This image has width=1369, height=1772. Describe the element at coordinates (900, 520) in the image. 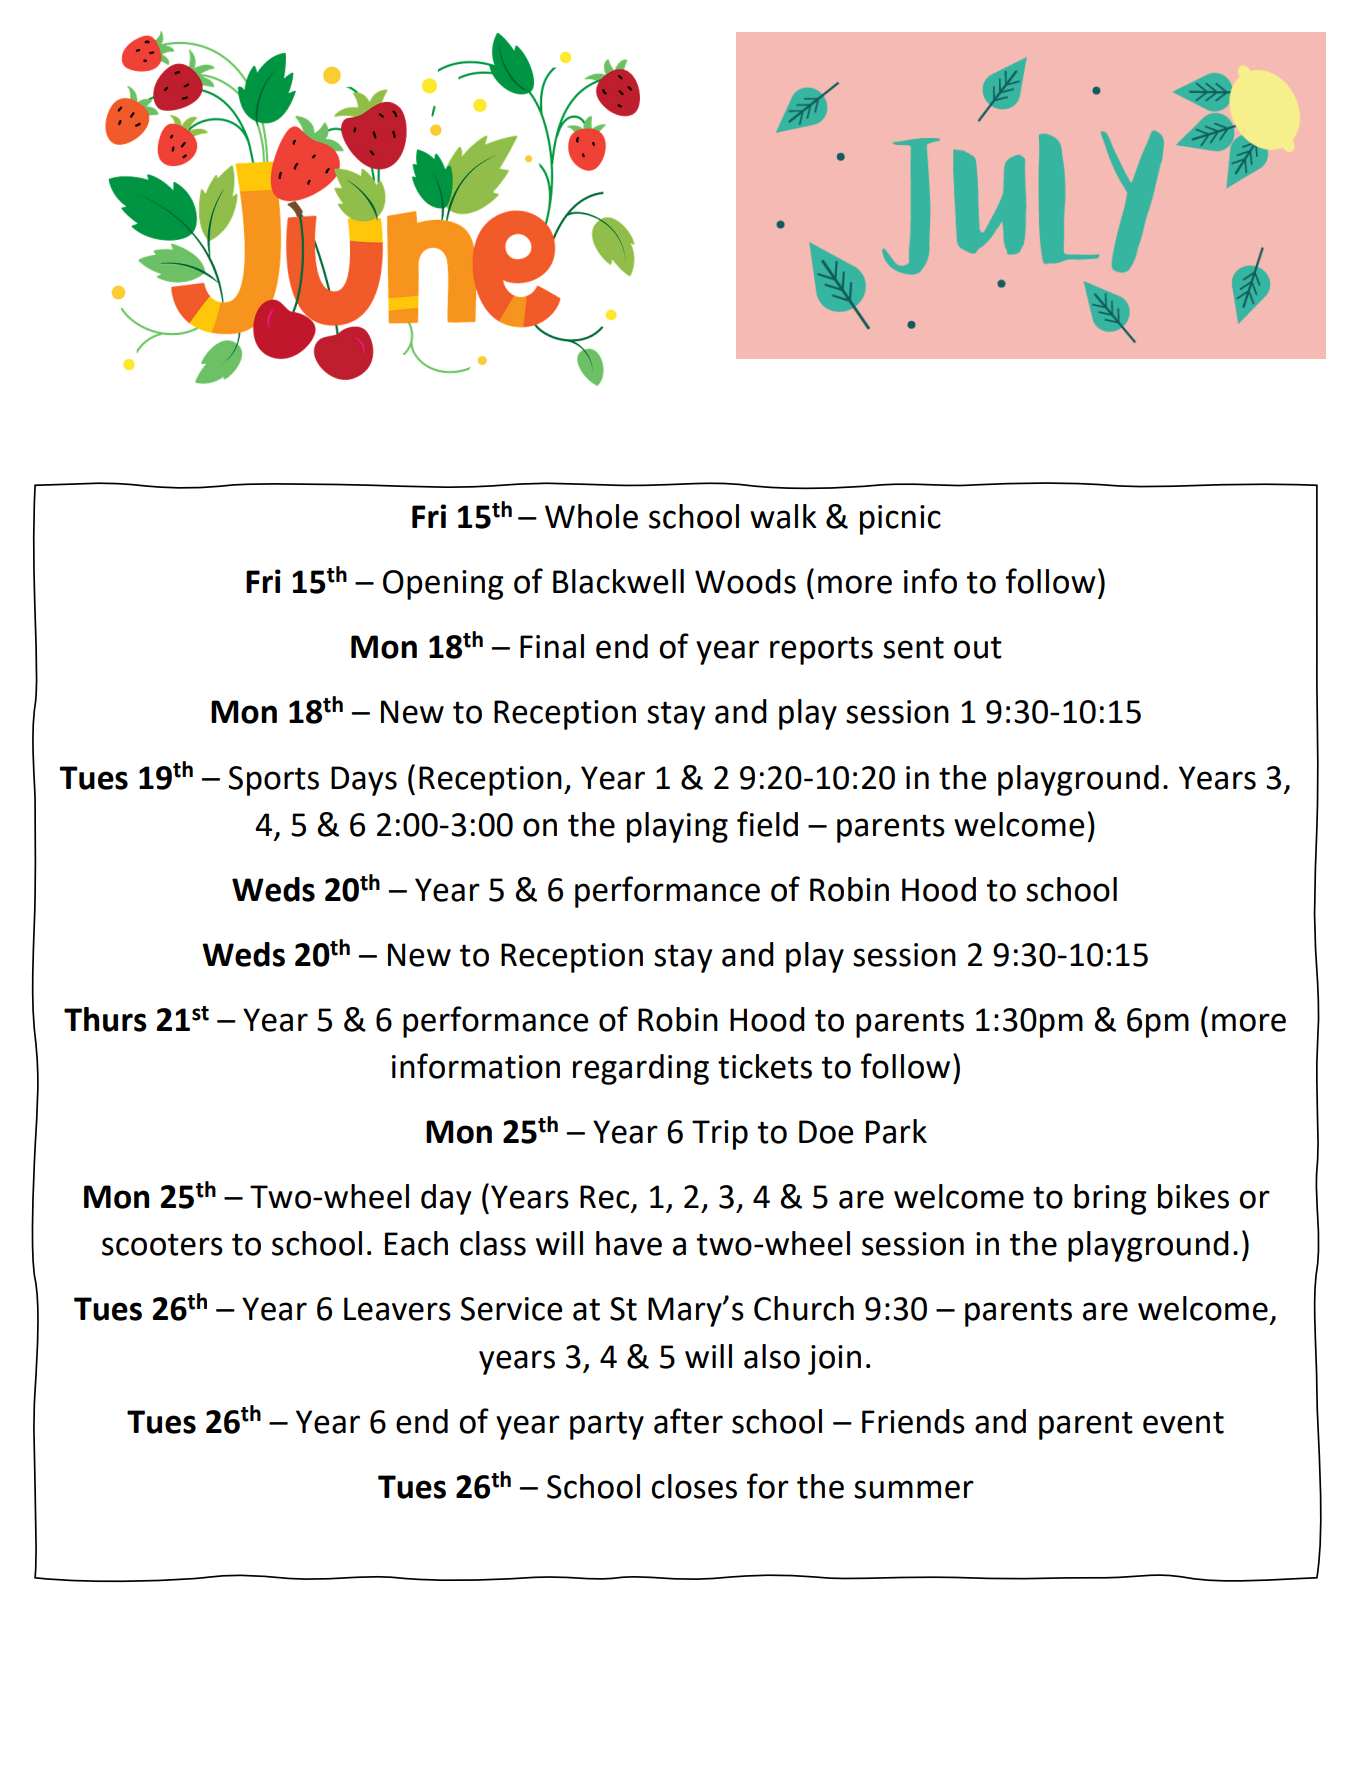

I see `picnic` at that location.
